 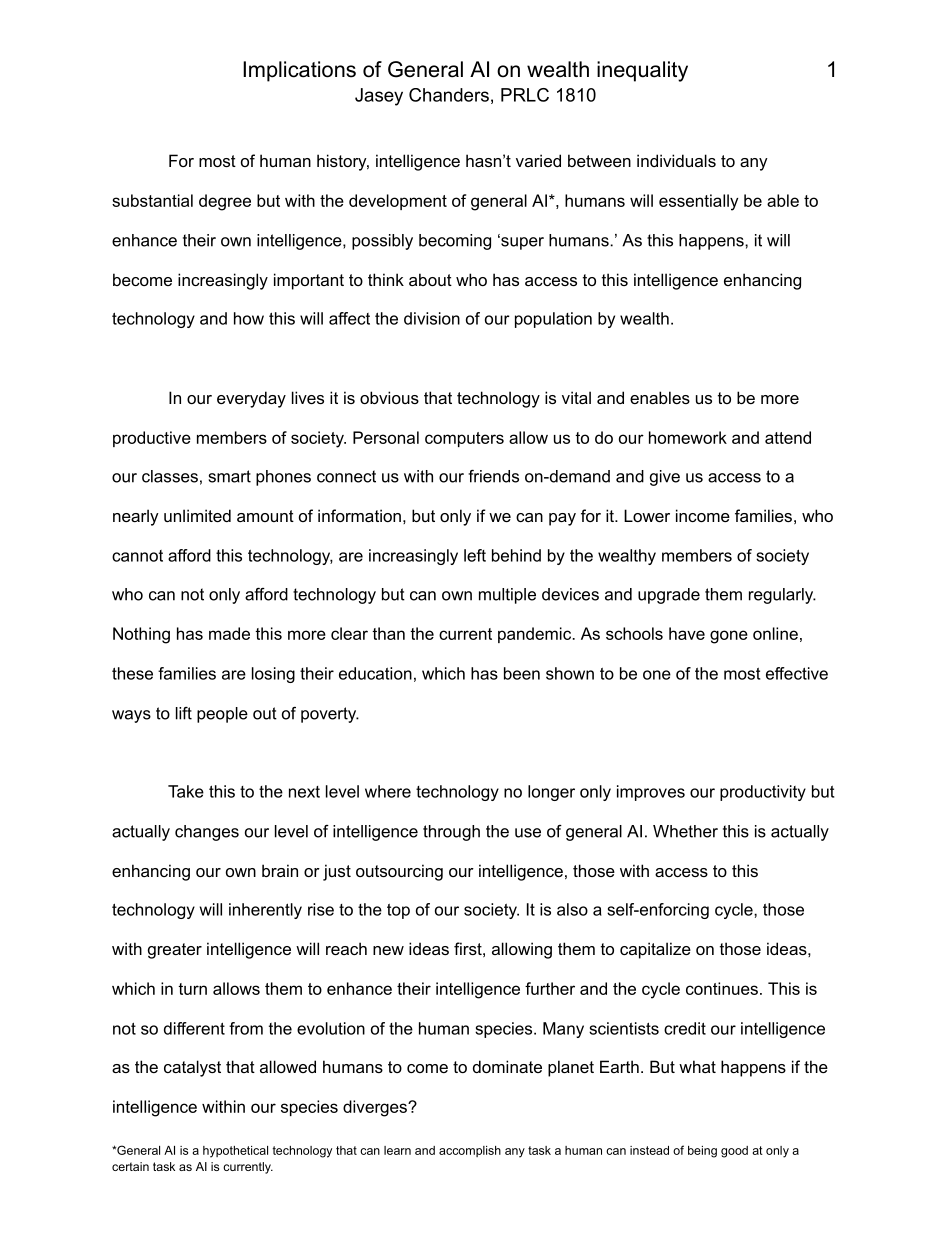 What do you see at coordinates (235, 1152) in the document?
I see `hypothetical` at bounding box center [235, 1152].
